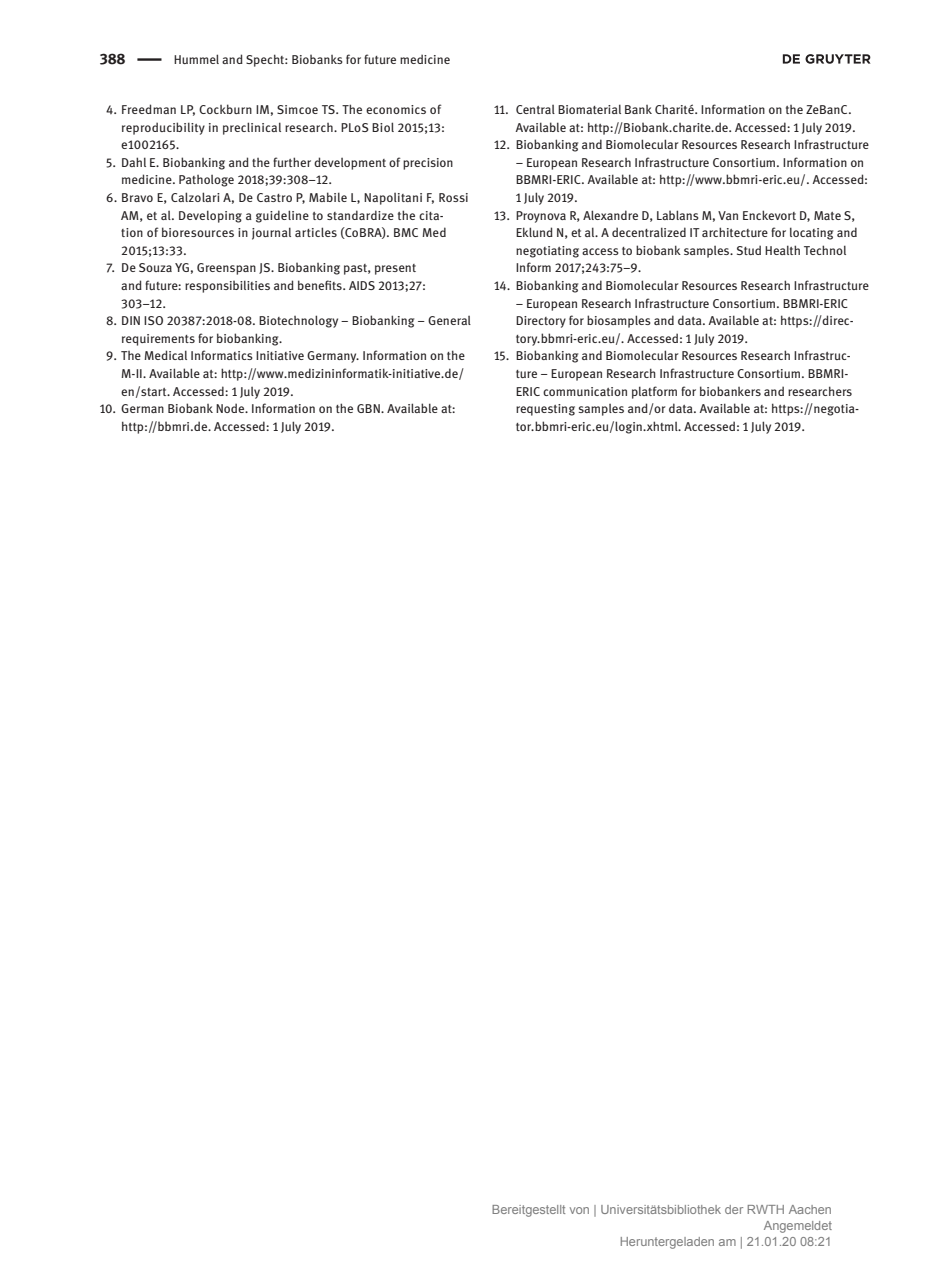  I want to click on der, so click(734, 1209).
